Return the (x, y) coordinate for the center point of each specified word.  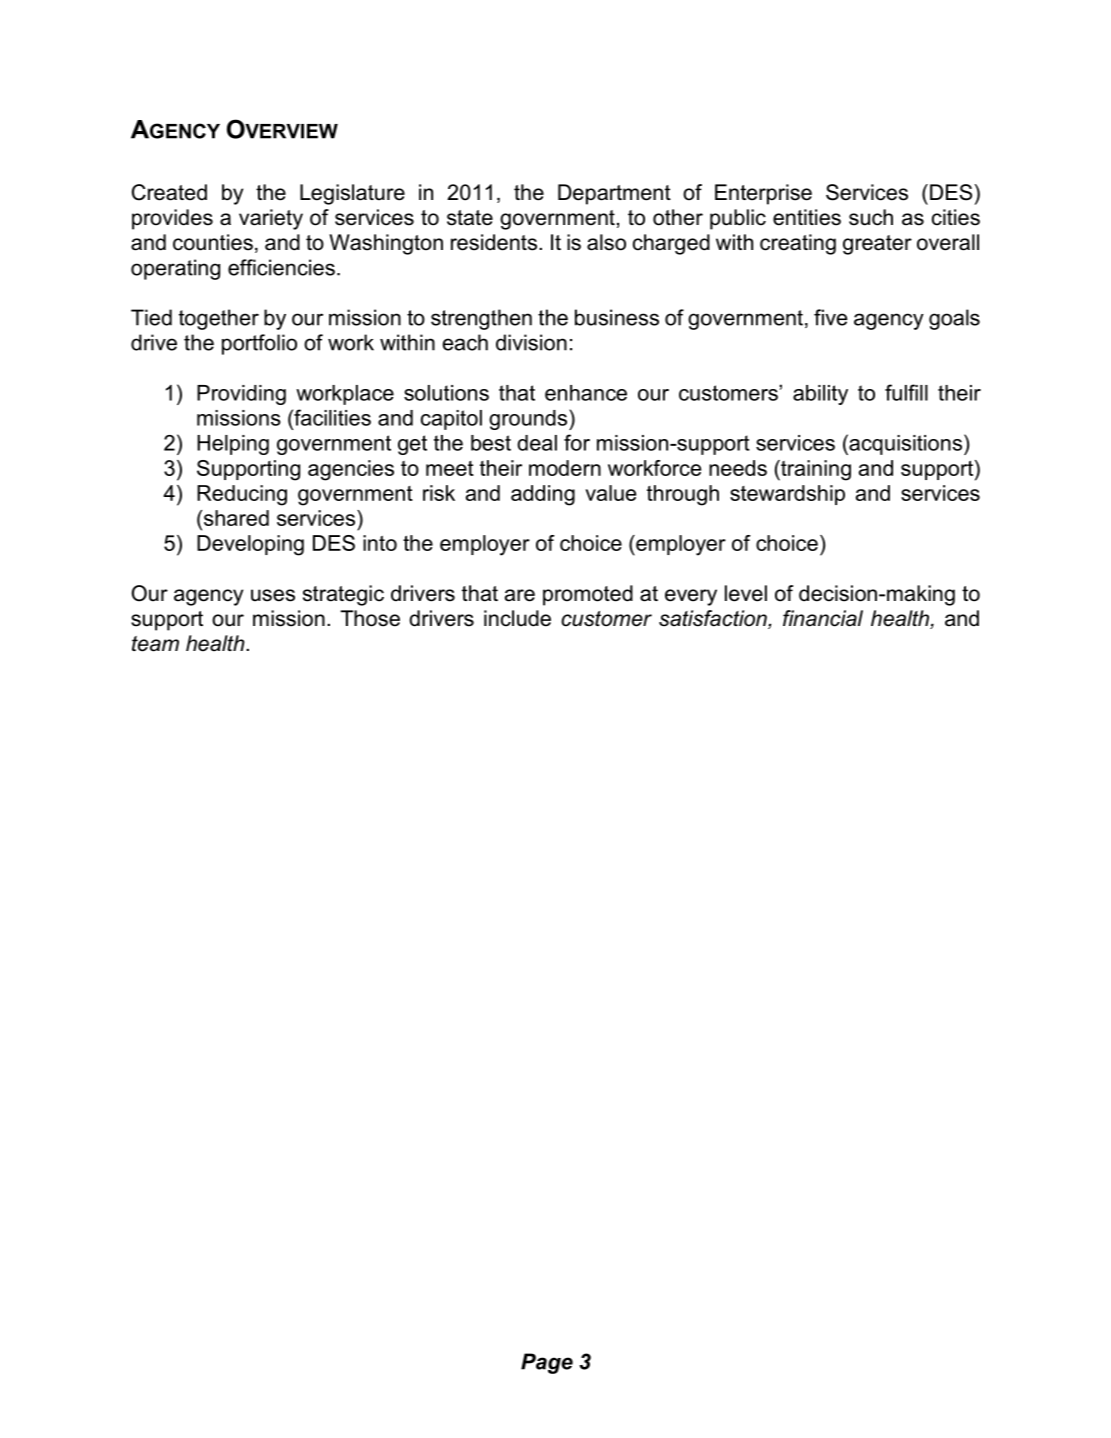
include (517, 618)
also (606, 242)
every (691, 597)
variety (271, 219)
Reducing (242, 495)
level (746, 593)
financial (823, 618)
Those (370, 618)
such (871, 217)
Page (547, 1363)
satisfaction (714, 619)
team (155, 644)
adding (543, 495)
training (815, 470)
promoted (588, 595)
